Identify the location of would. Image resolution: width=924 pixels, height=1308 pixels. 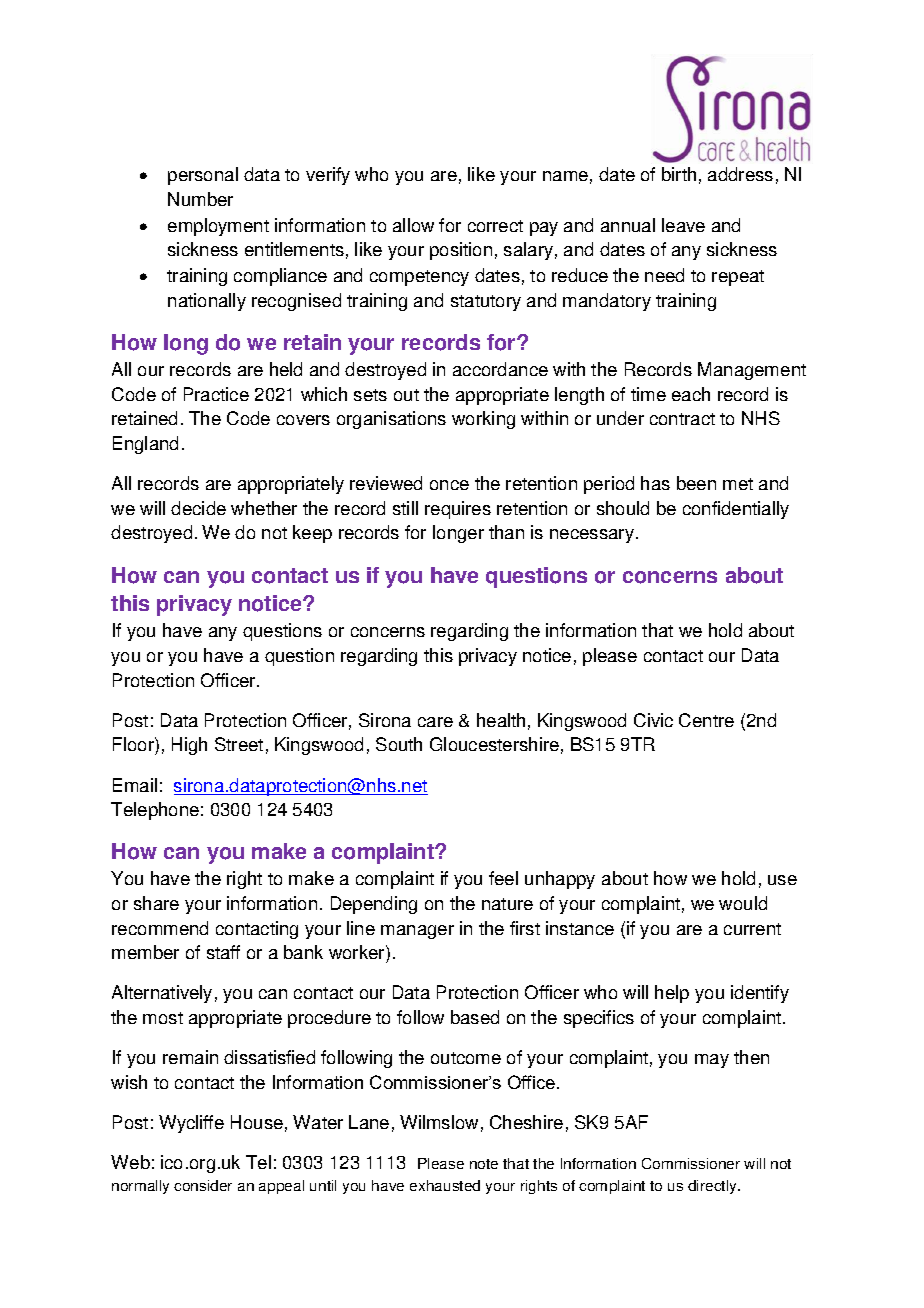
(743, 903).
